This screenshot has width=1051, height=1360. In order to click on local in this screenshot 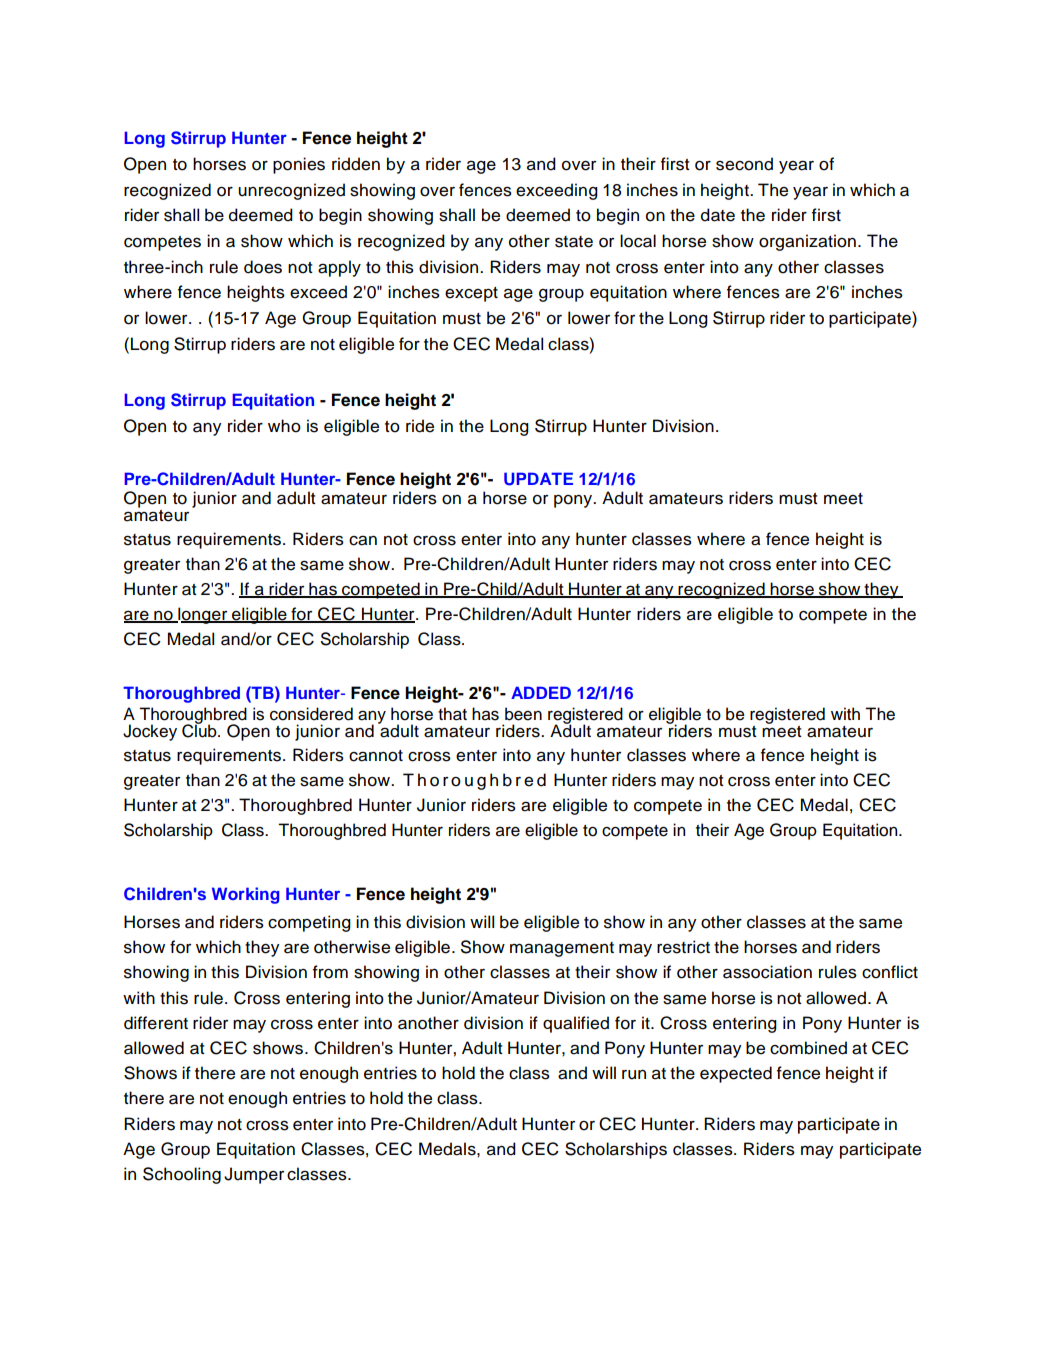, I will do `click(638, 241)`.
